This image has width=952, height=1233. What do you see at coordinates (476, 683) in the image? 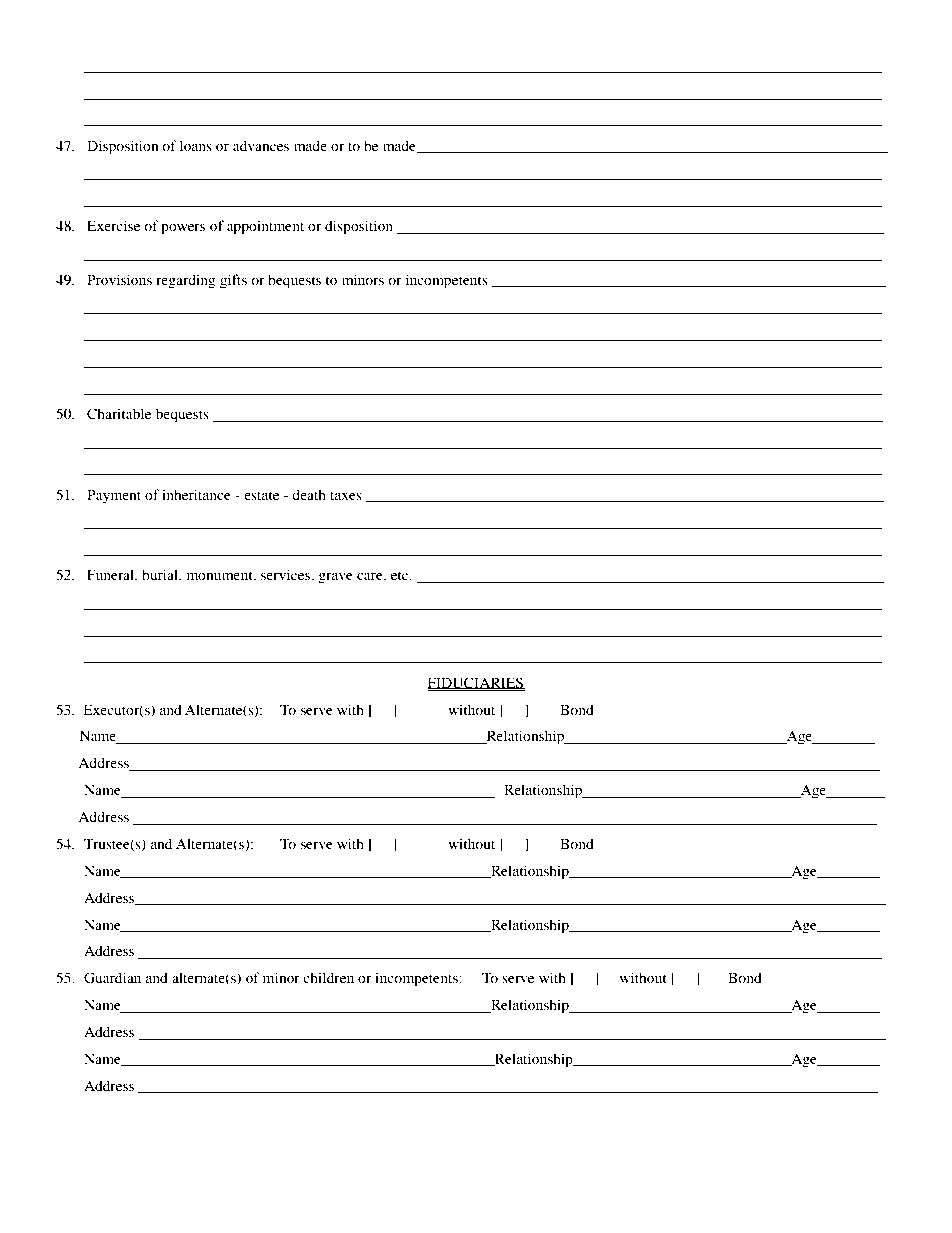
I see `FIDUCIARIES` at bounding box center [476, 683].
